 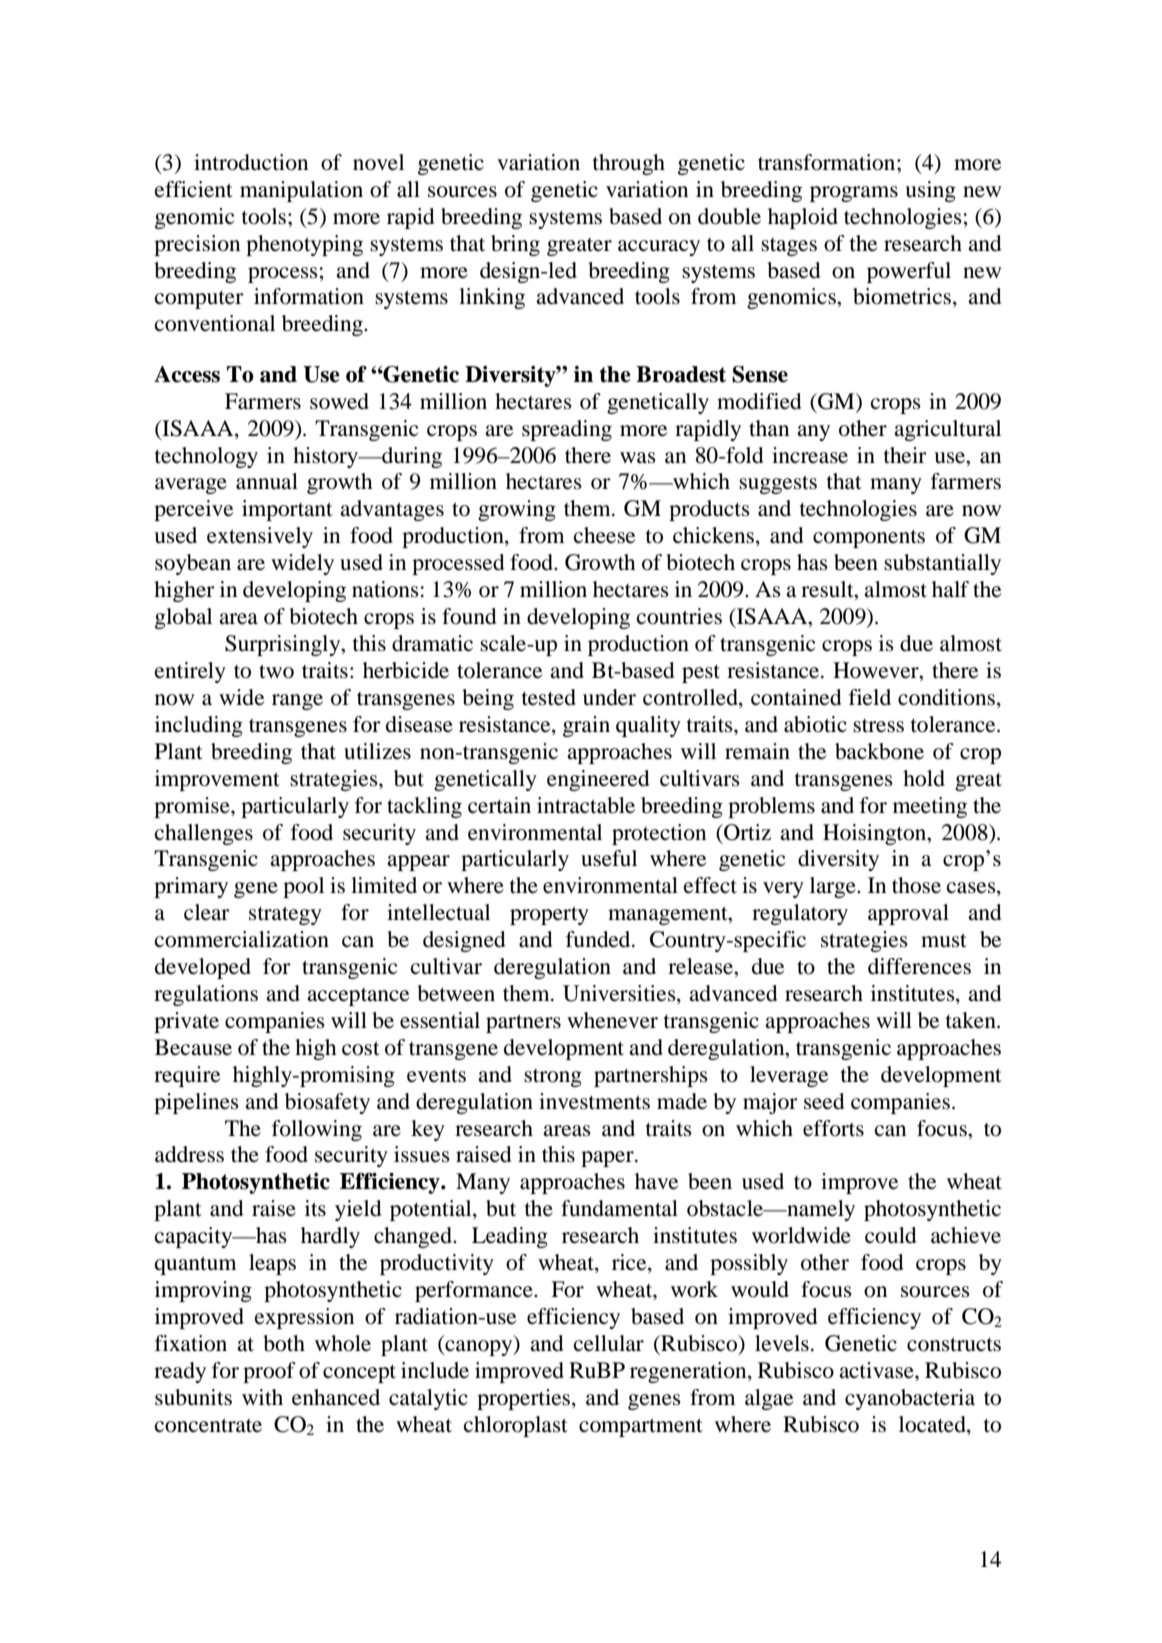 What do you see at coordinates (910, 1399) in the screenshot?
I see `cyanobacteria` at bounding box center [910, 1399].
